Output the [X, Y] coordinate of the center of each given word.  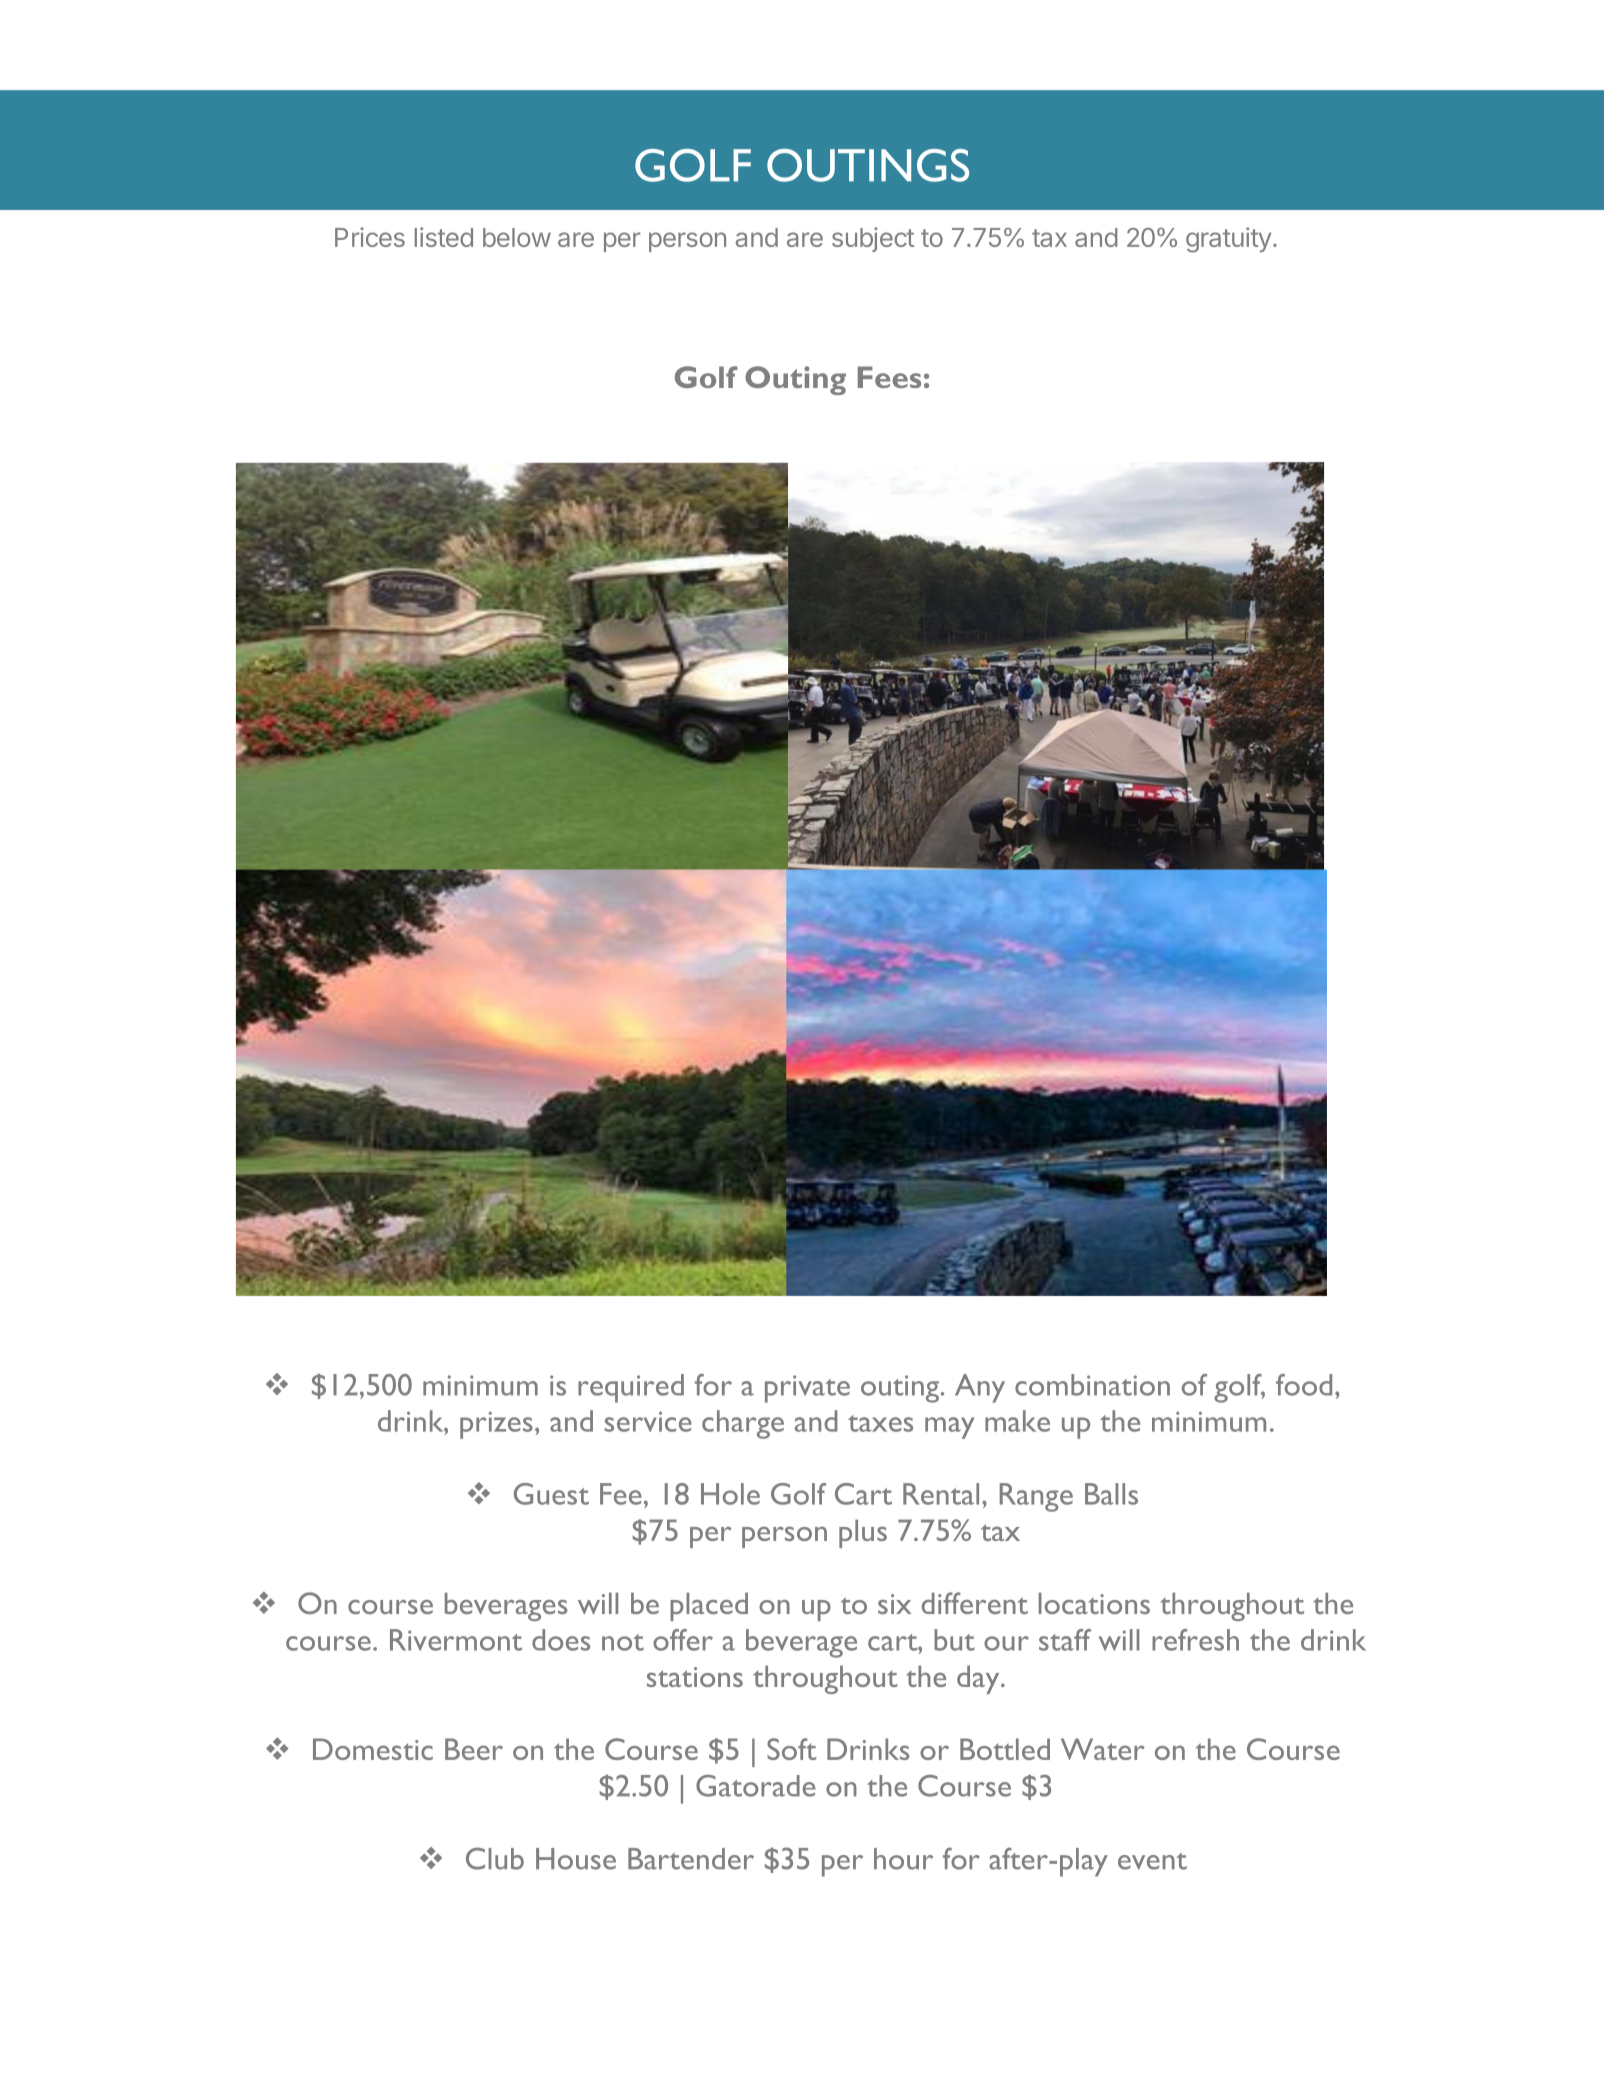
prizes [496, 1425]
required [631, 1388]
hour [903, 1859]
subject [873, 239]
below [517, 237]
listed [444, 237]
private [807, 1389]
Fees [889, 377]
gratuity [1228, 240]
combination [1092, 1385]
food [1304, 1385]
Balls [1111, 1494]
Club [495, 1858]
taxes [880, 1423]
